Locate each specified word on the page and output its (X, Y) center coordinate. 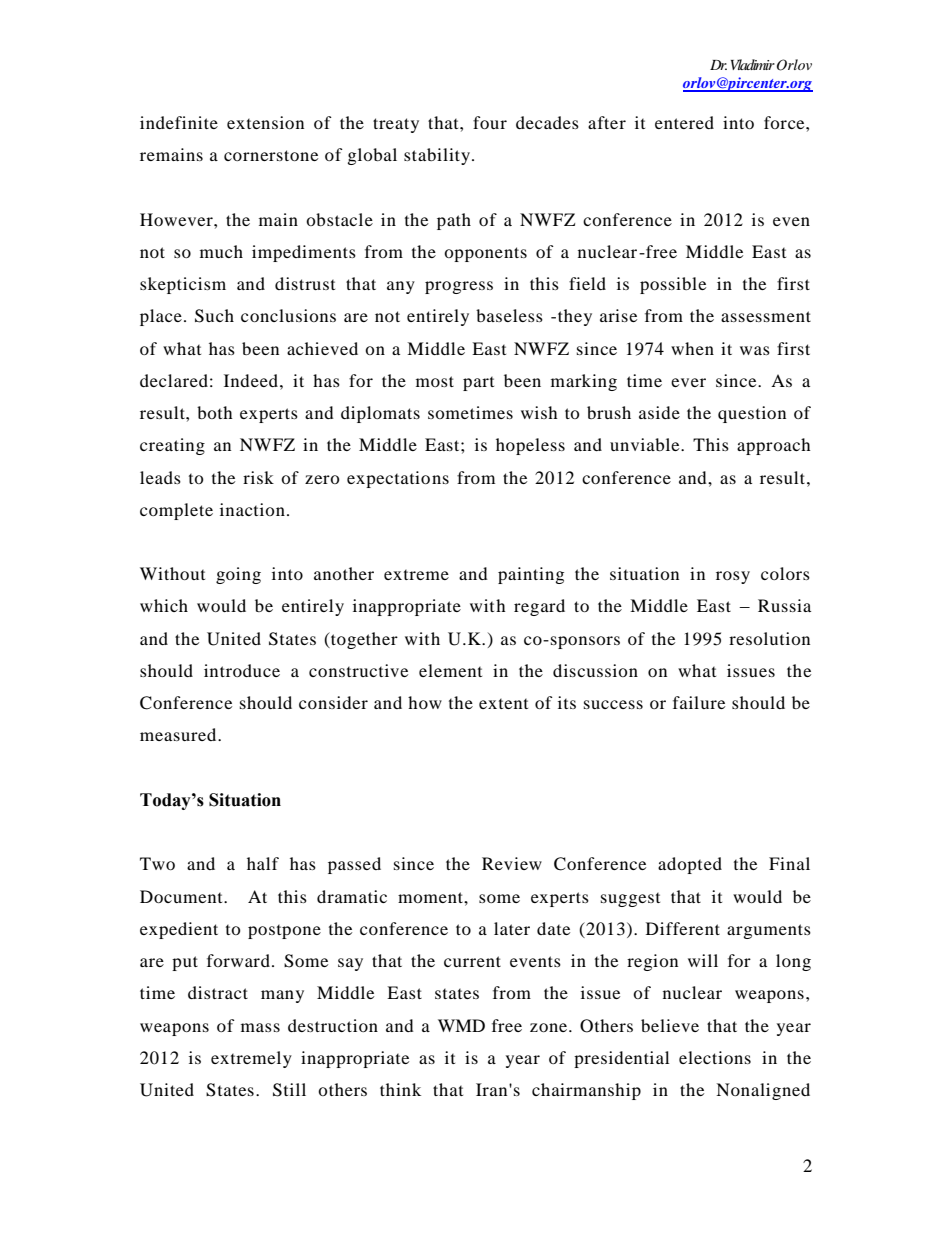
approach (774, 446)
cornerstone (271, 155)
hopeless (530, 446)
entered (684, 122)
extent (503, 704)
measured (179, 734)
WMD (461, 1025)
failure (699, 702)
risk (258, 477)
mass (260, 1027)
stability (438, 156)
